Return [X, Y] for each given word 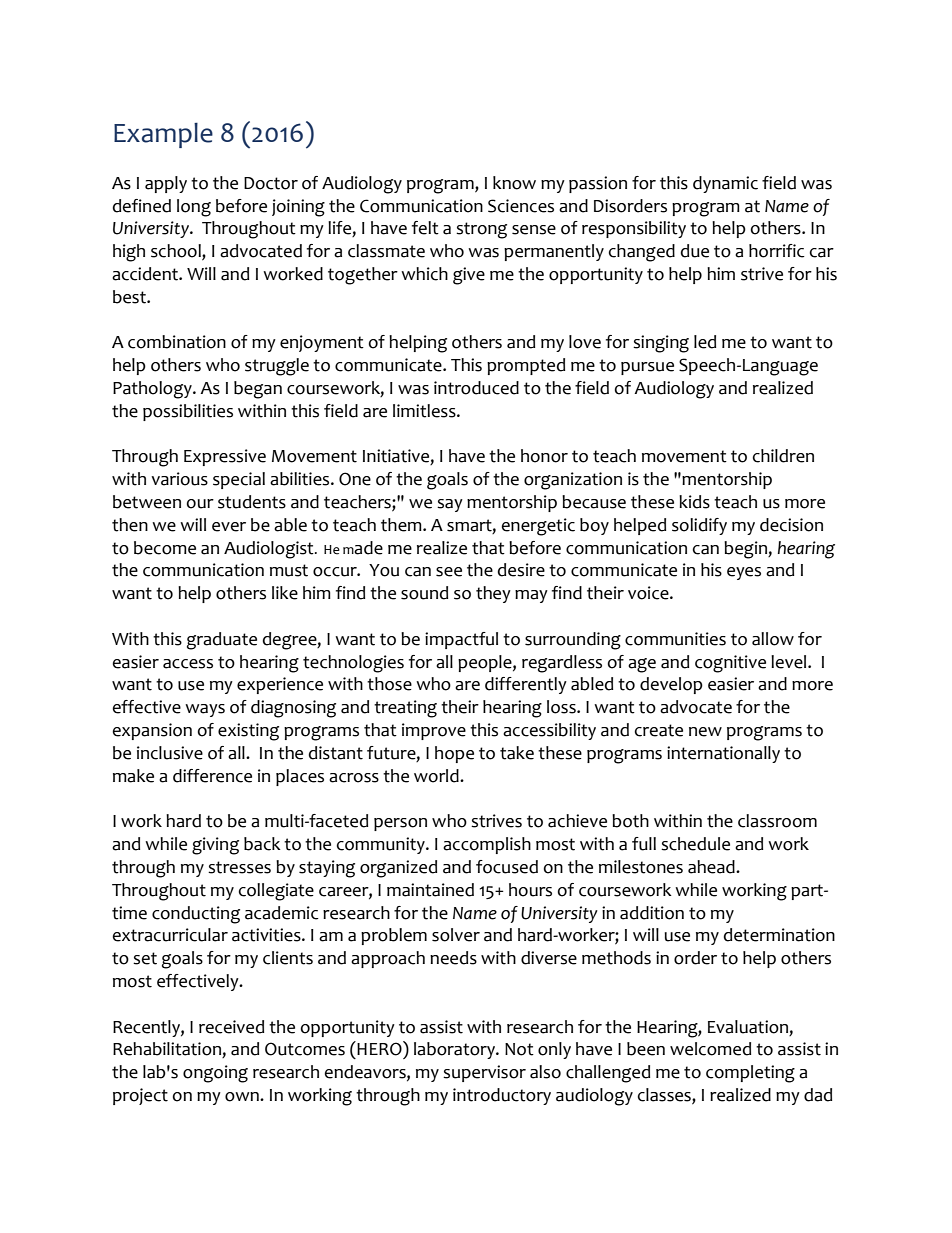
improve [434, 731]
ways [205, 710]
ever [229, 527]
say [450, 505]
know [514, 183]
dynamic [725, 184]
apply [166, 184]
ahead [712, 867]
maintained [430, 890]
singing [661, 344]
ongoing [215, 1074]
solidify [699, 526]
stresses [239, 867]
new [705, 732]
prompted [526, 366]
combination [177, 342]
